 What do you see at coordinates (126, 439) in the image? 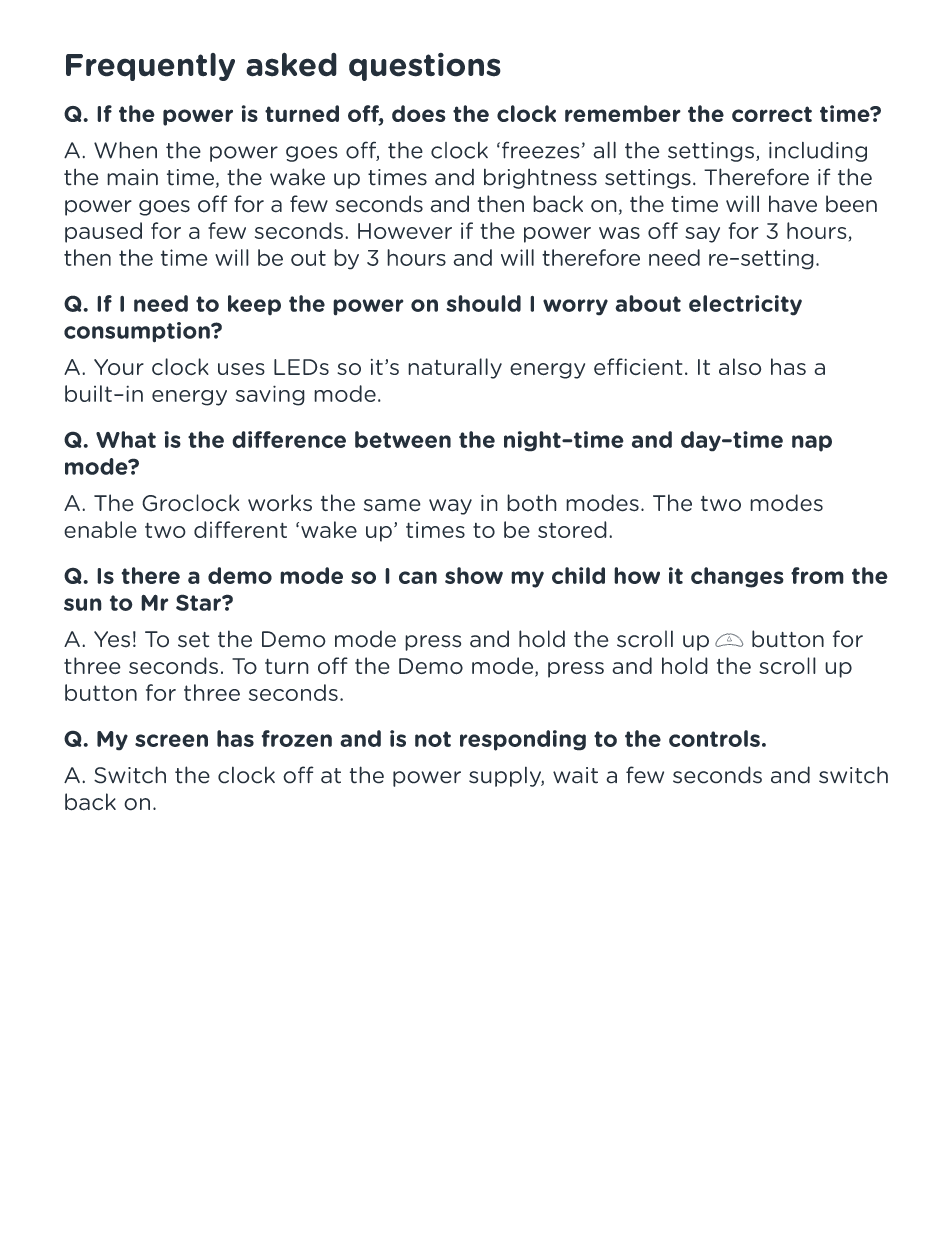
I see `What` at bounding box center [126, 439].
